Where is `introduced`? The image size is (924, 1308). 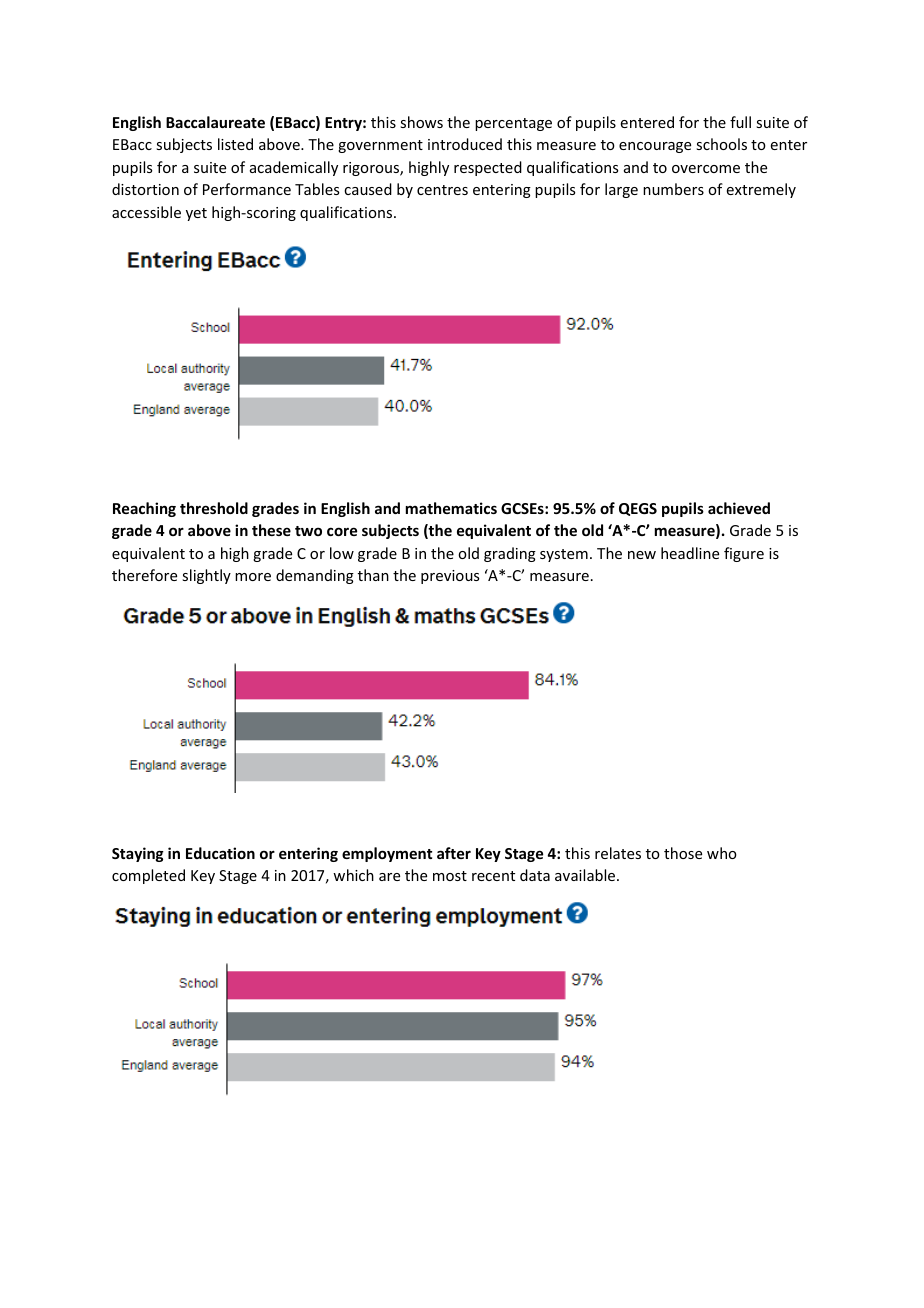 introduced is located at coordinates (465, 144).
